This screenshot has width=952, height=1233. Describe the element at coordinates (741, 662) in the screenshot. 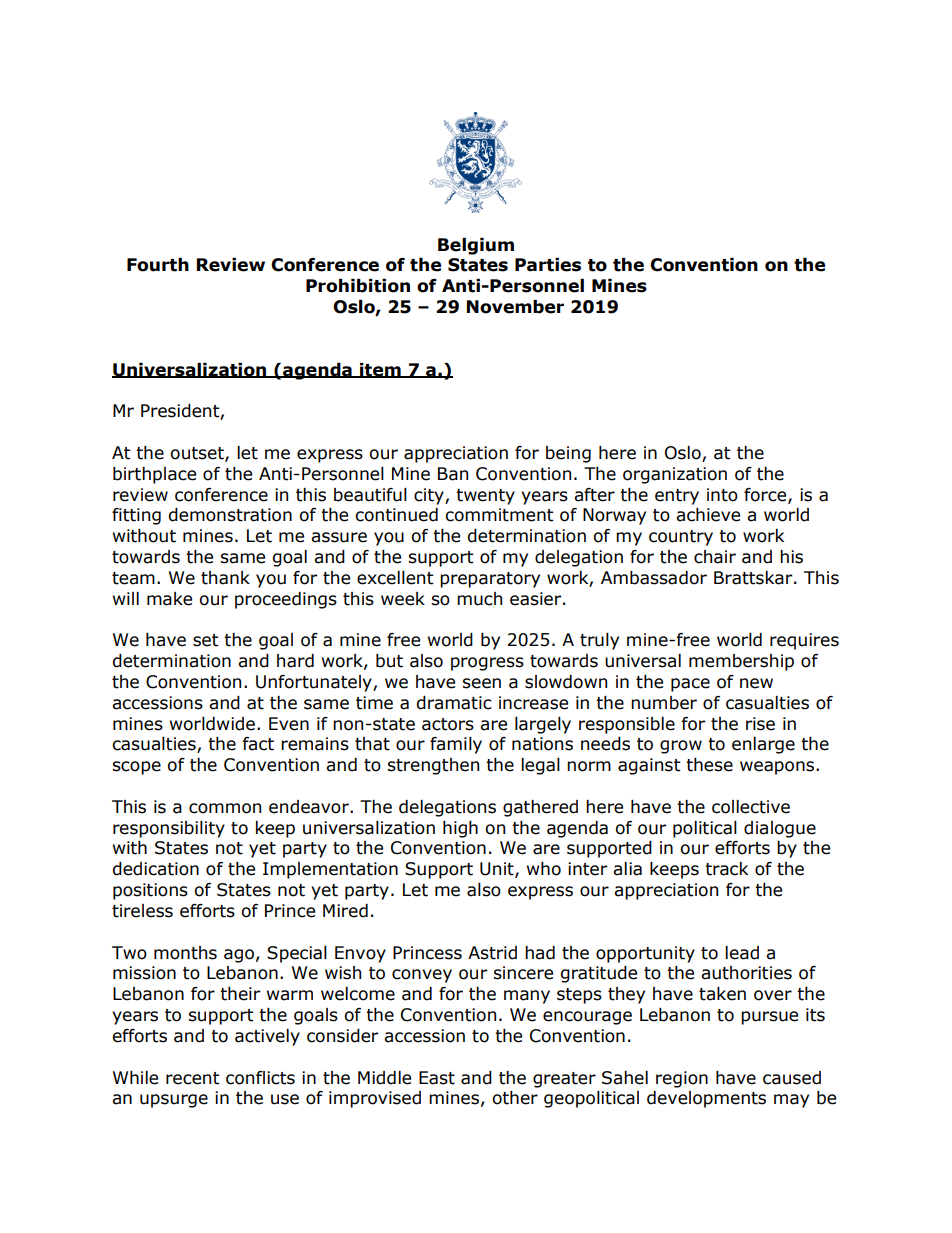

I see `membership` at that location.
